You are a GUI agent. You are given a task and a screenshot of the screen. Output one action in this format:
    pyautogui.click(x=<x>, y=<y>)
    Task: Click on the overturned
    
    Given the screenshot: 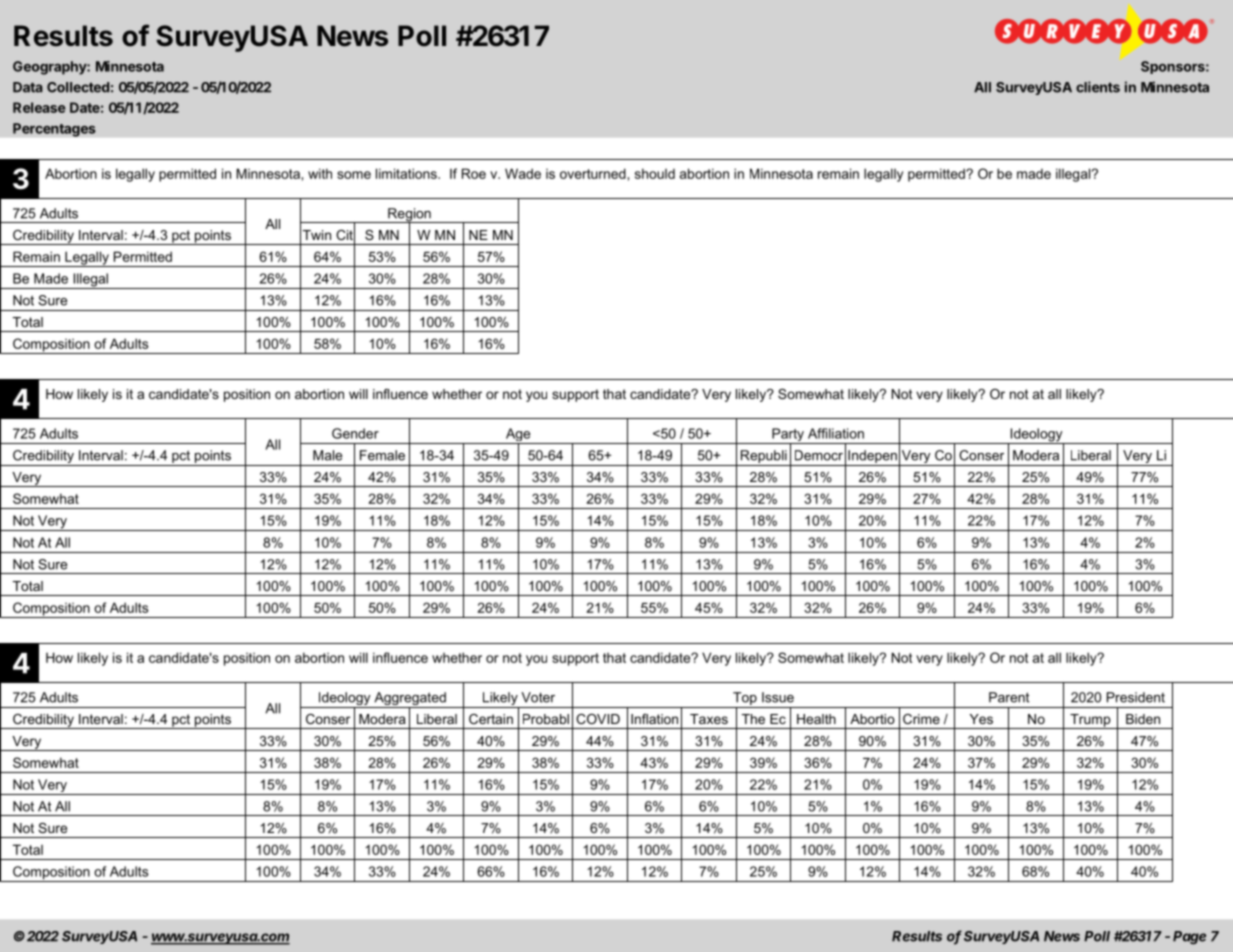 What is the action you would take?
    pyautogui.click(x=593, y=173)
